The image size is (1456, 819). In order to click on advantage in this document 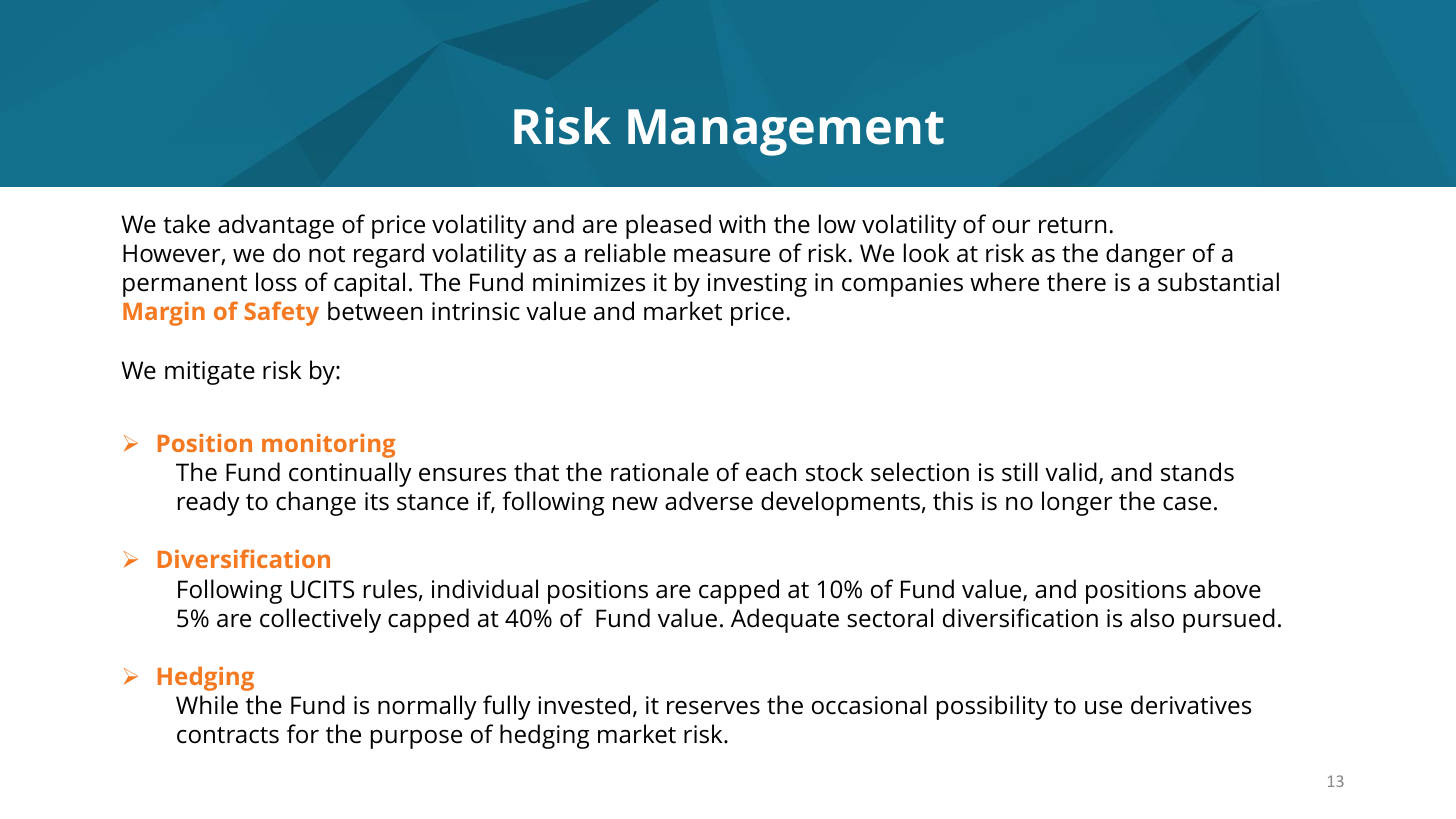, I will do `click(276, 226)`.
